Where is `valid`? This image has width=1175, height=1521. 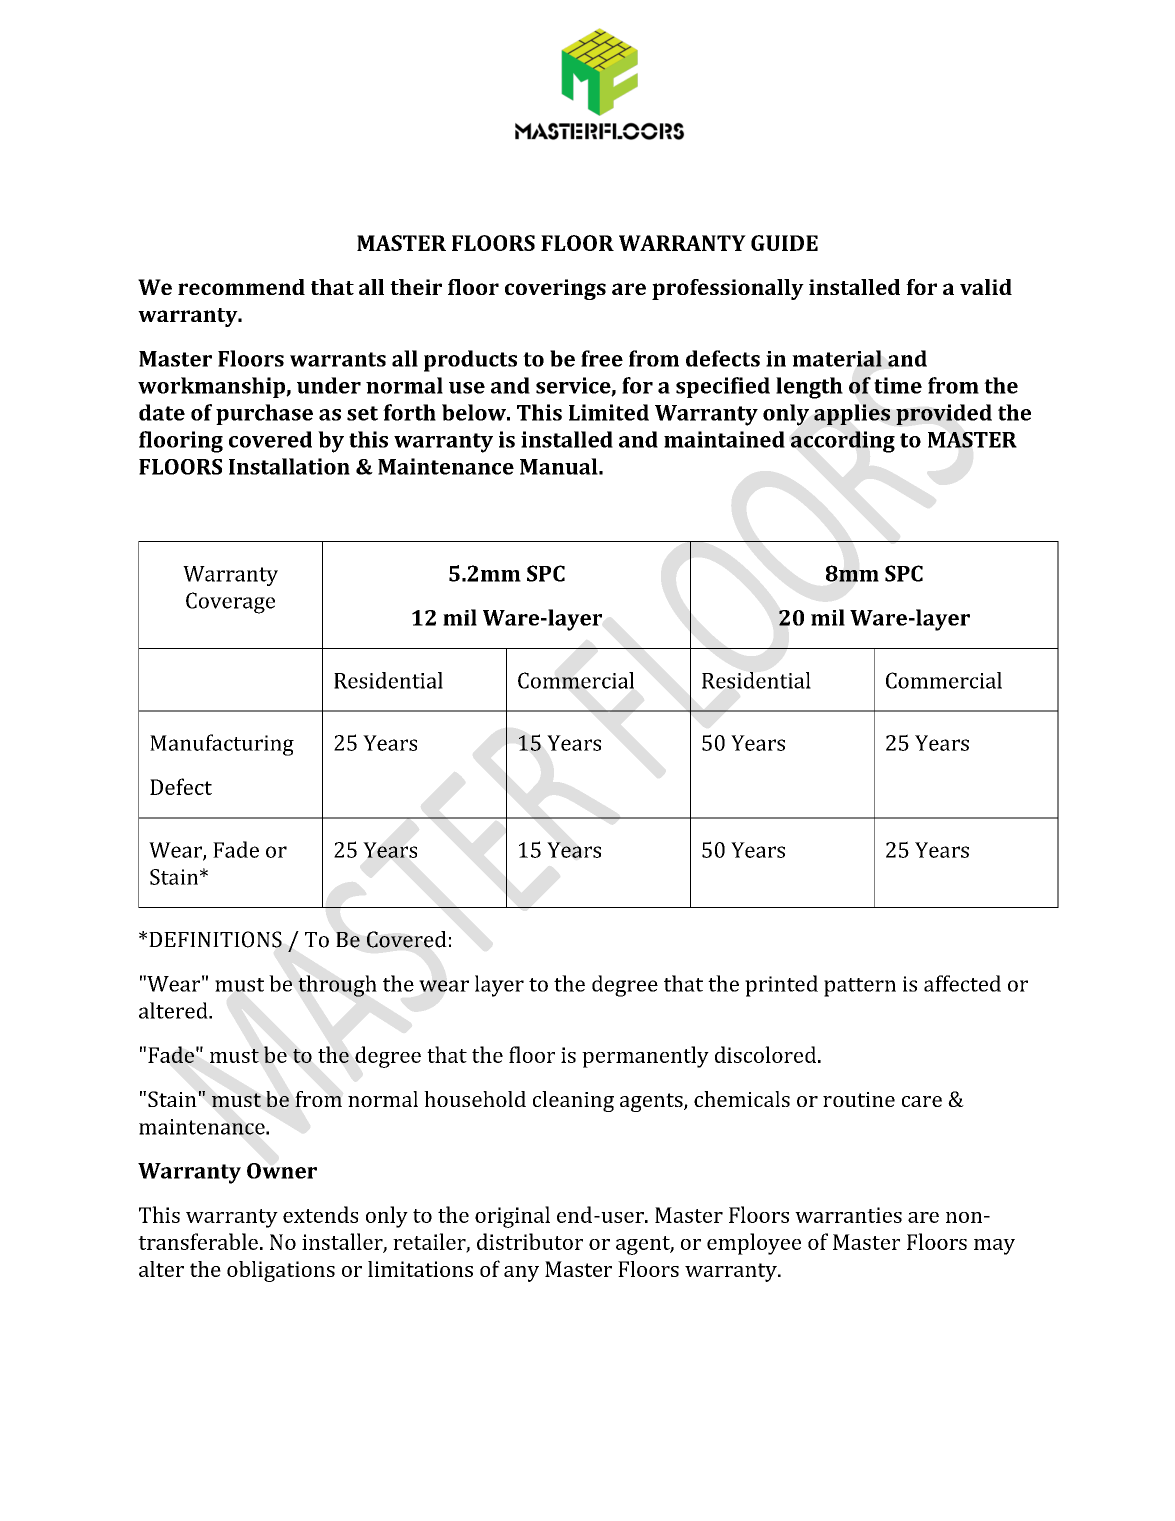
valid is located at coordinates (986, 287).
